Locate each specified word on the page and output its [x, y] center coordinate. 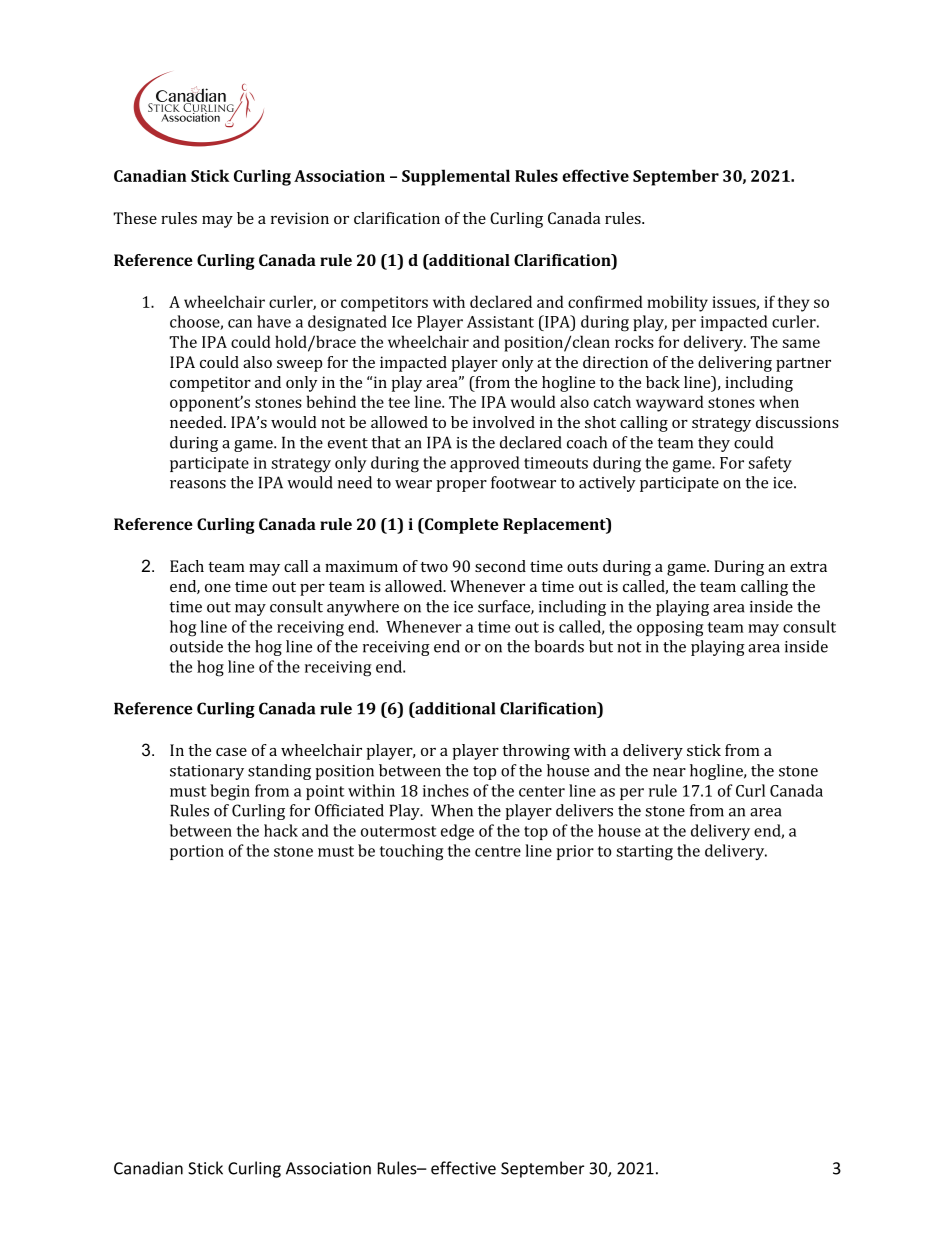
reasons [198, 484]
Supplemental [456, 177]
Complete [461, 526]
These [135, 218]
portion [197, 852]
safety [770, 464]
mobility [677, 303]
